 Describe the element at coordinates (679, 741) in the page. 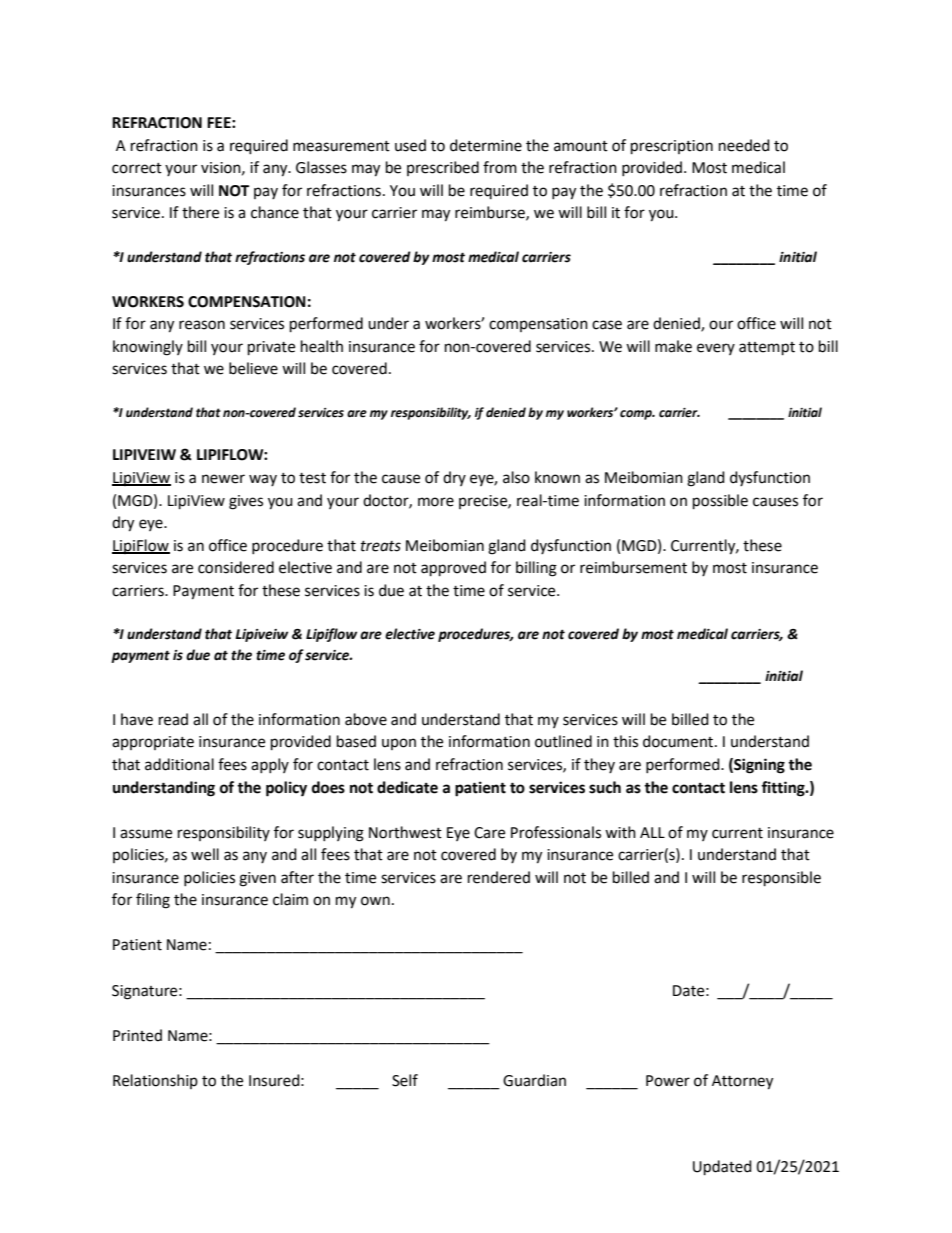

I see `document` at that location.
